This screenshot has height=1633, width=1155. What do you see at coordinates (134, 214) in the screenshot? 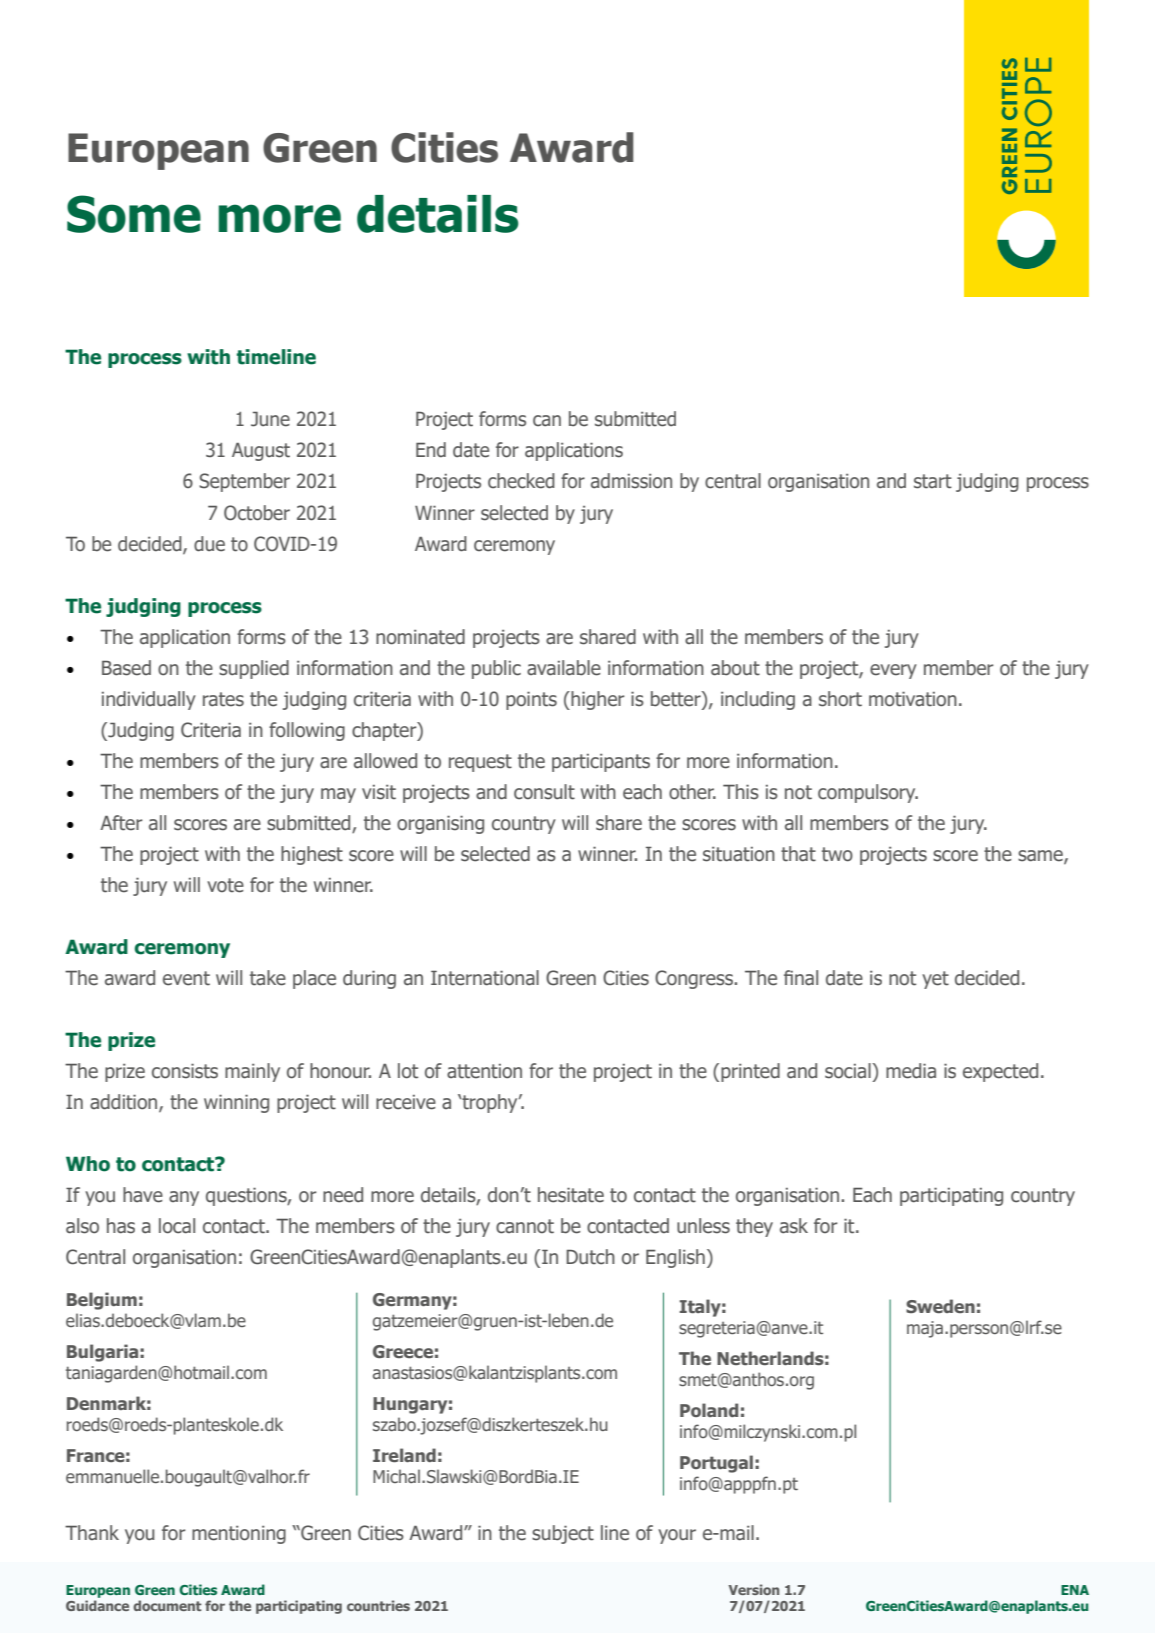
I see `Some` at bounding box center [134, 214].
